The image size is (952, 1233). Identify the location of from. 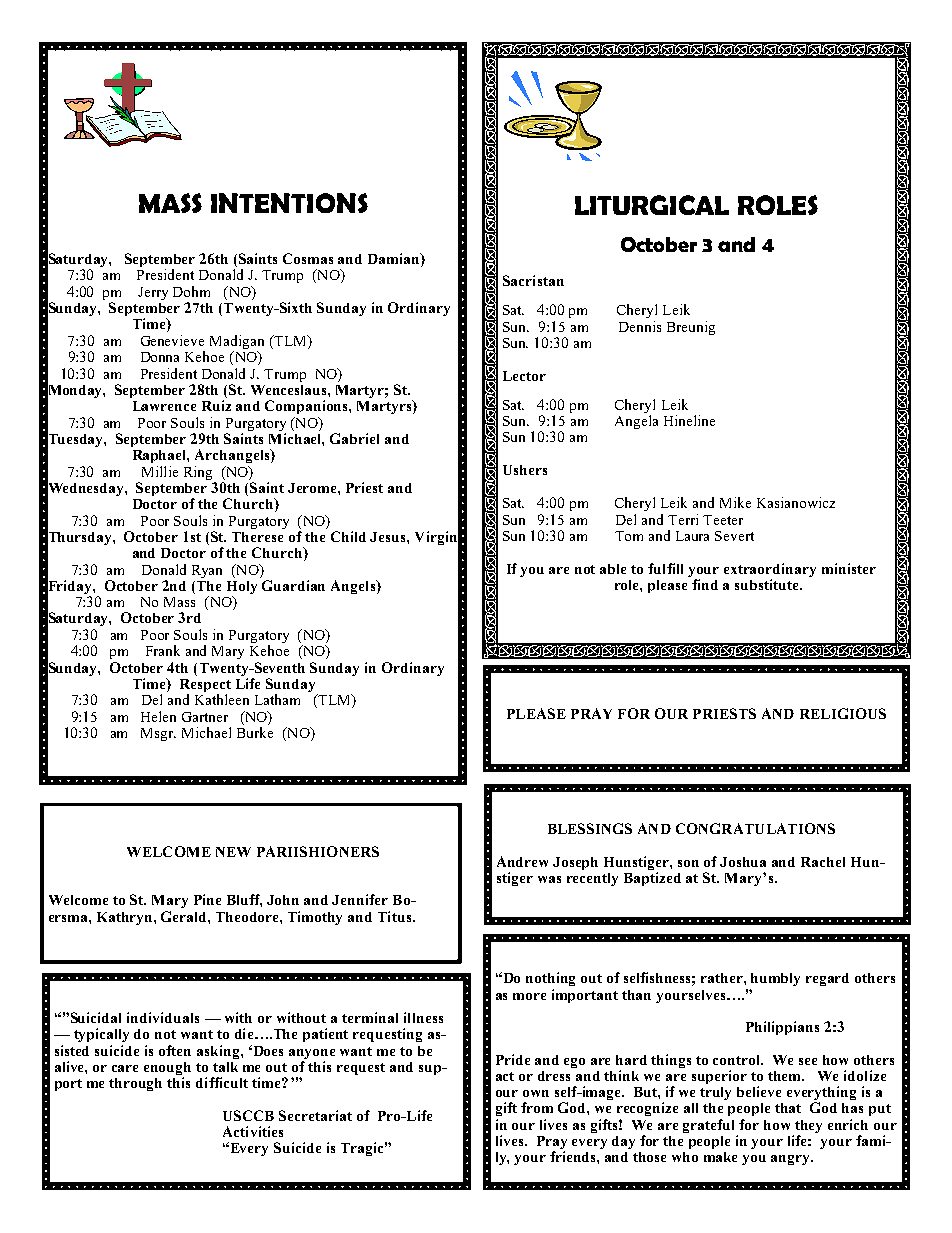
(537, 1107).
